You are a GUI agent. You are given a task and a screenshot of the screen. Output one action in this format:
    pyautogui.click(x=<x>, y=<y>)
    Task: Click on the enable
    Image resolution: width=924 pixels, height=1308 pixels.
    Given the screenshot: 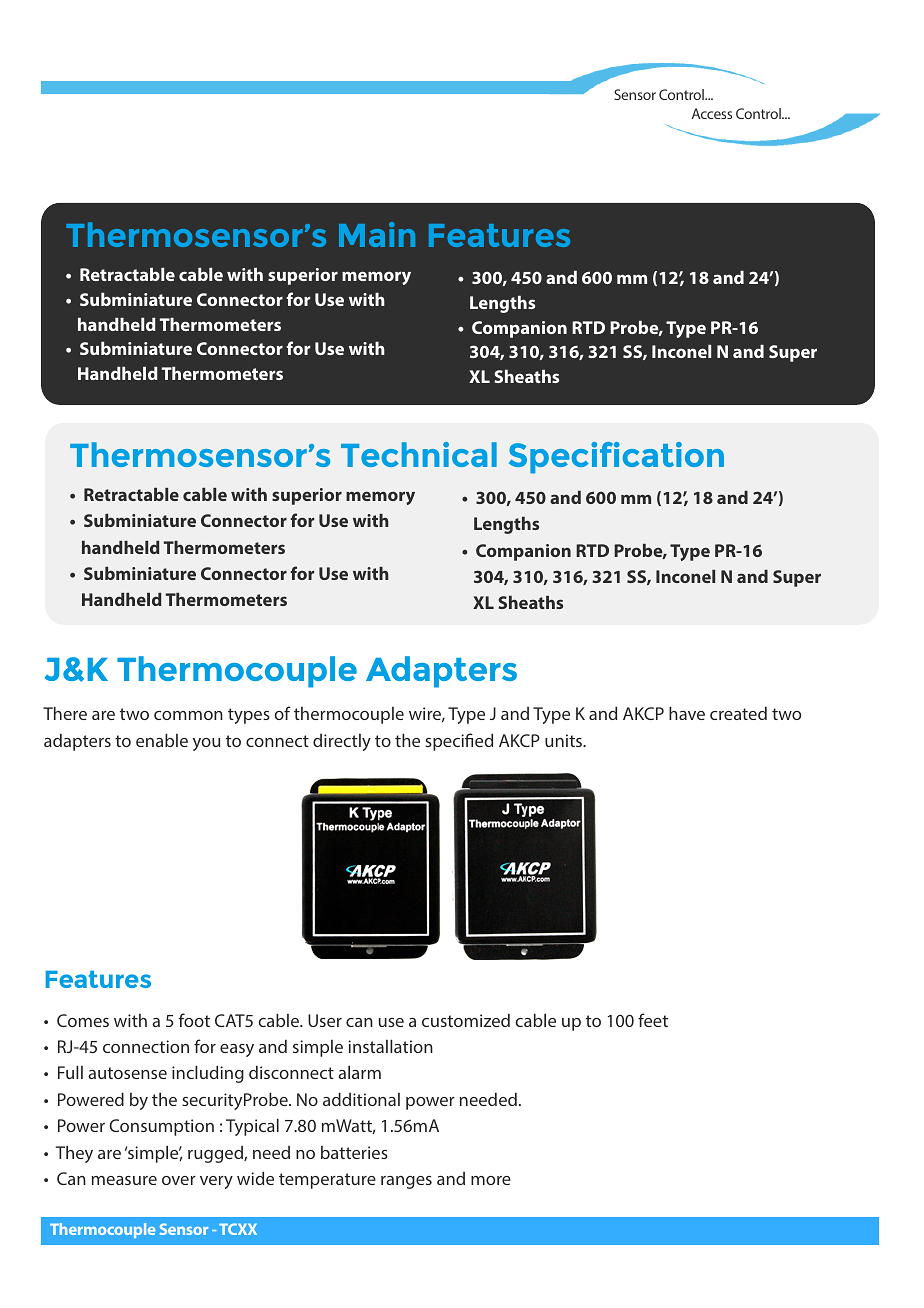 What is the action you would take?
    pyautogui.click(x=162, y=740)
